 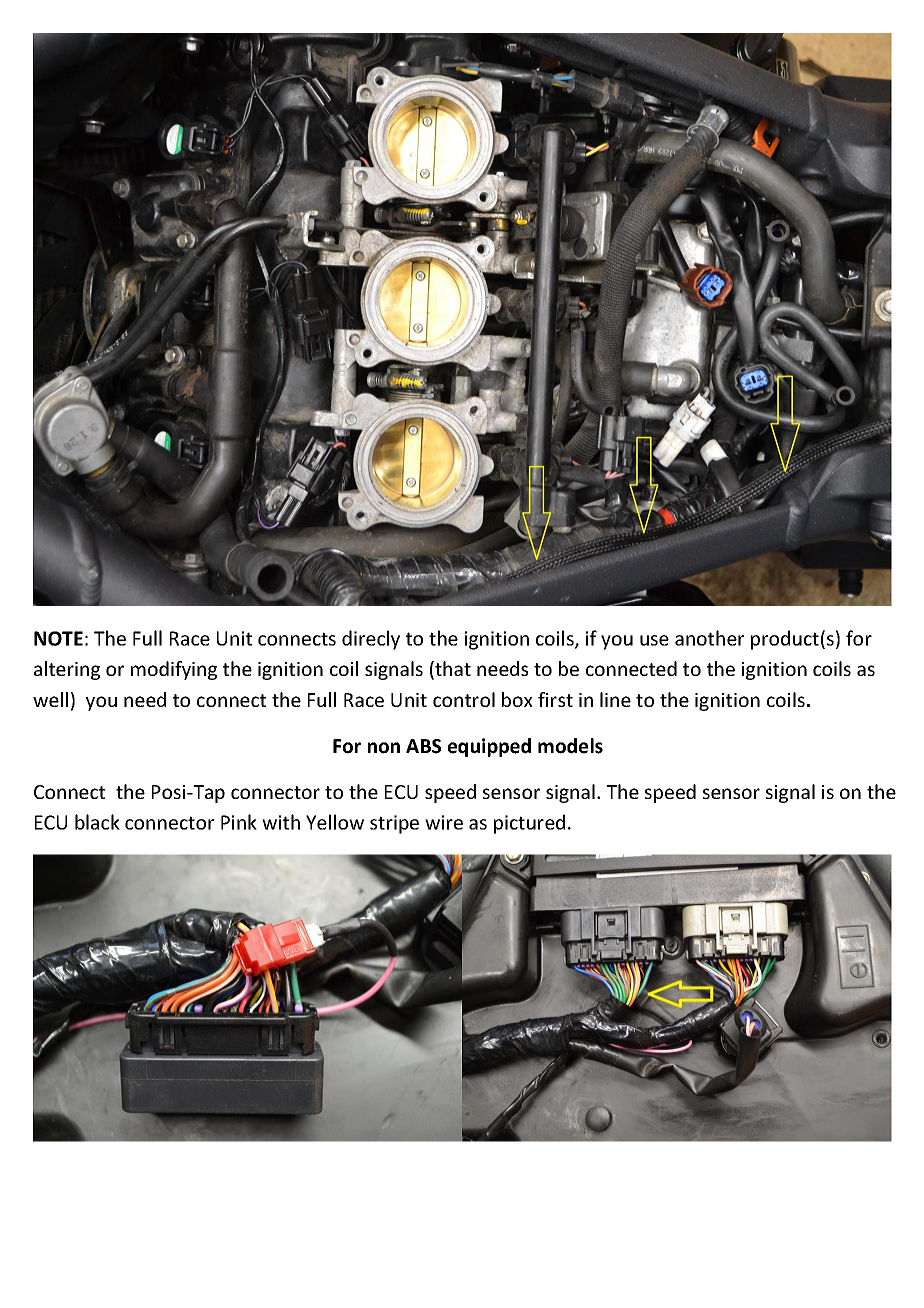 What do you see at coordinates (654, 640) in the screenshot?
I see `use` at bounding box center [654, 640].
